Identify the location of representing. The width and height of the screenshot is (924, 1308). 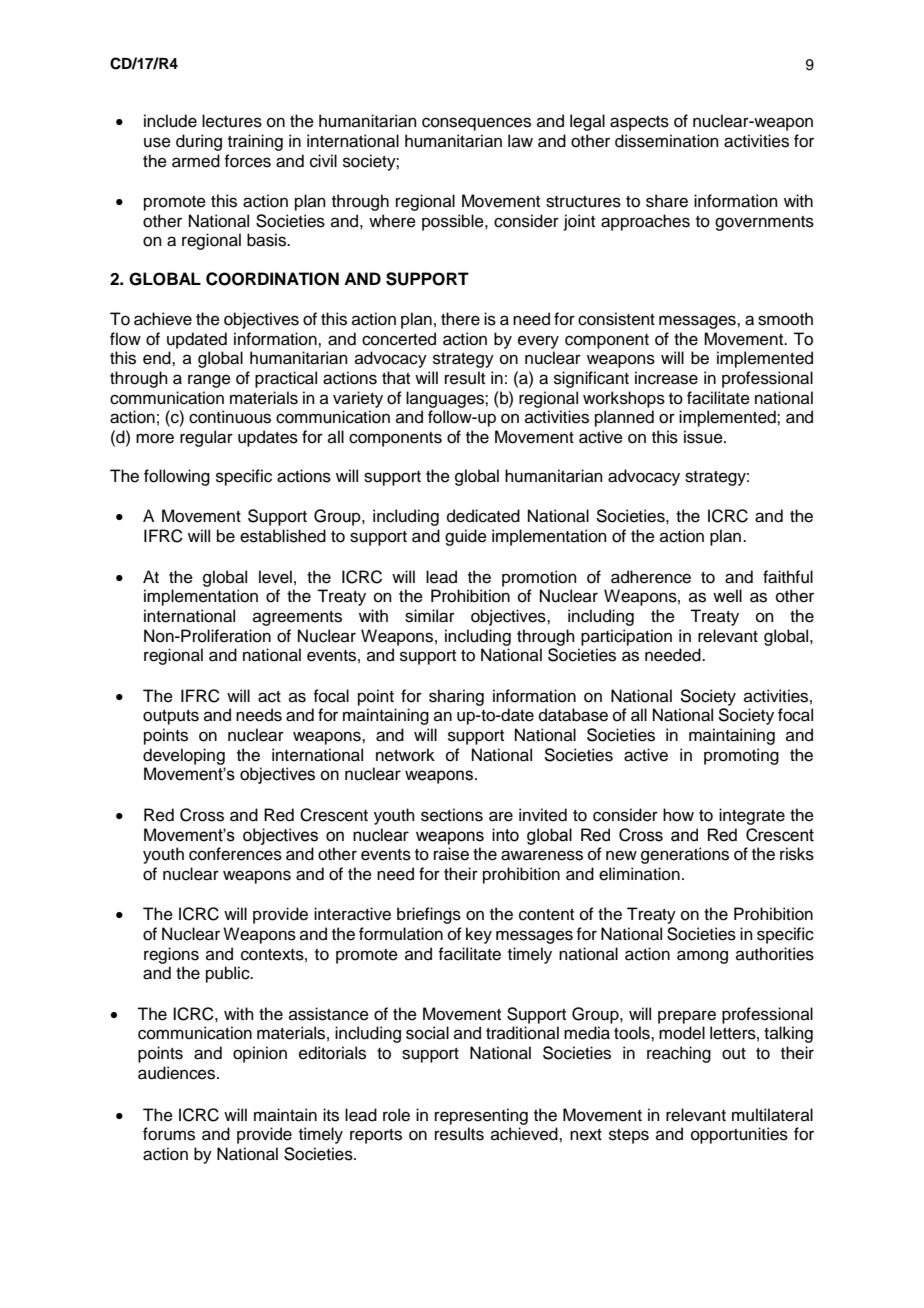
(481, 1116).
